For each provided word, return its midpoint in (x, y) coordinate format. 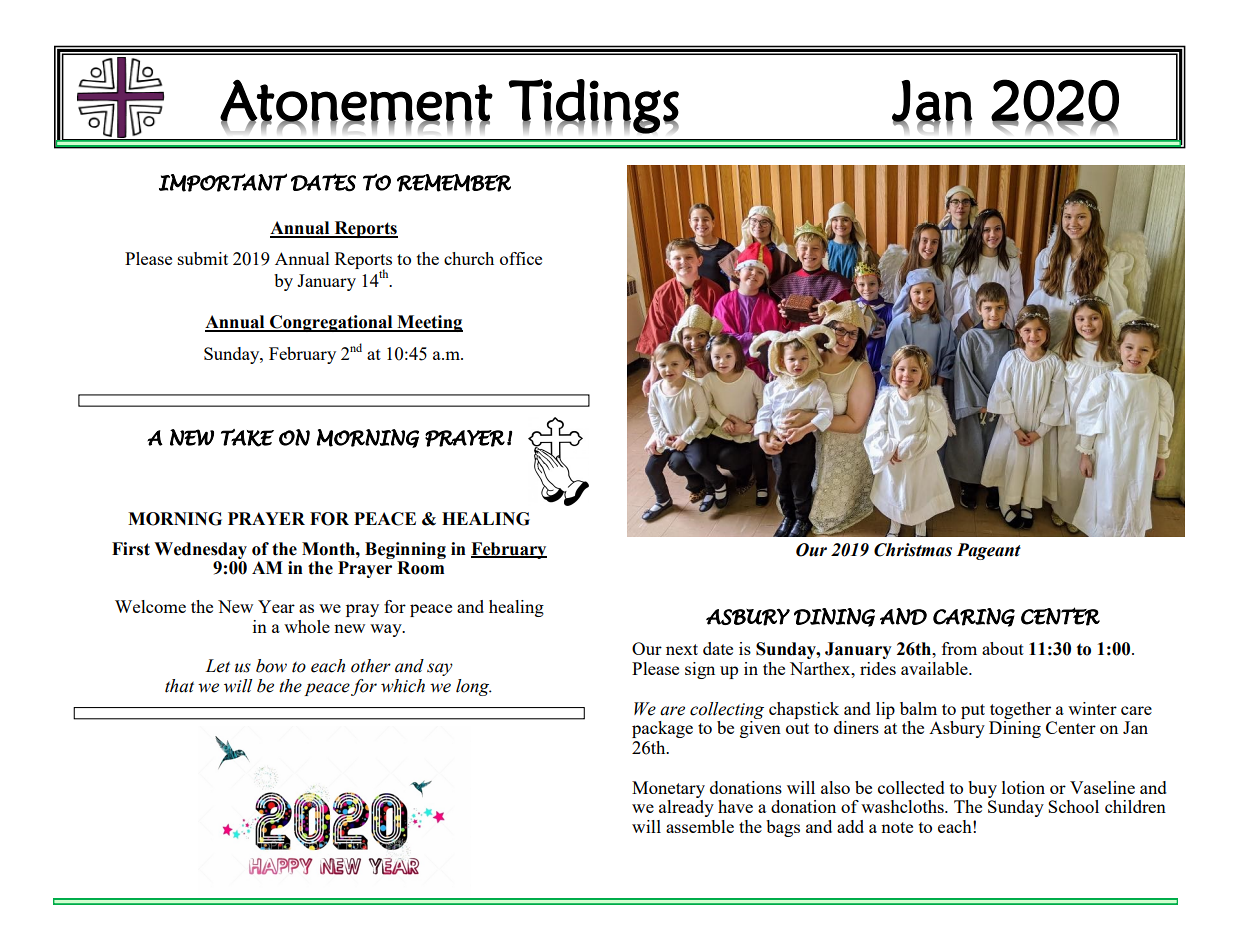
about (1003, 648)
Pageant (989, 551)
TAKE (247, 438)
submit (203, 258)
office (521, 258)
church (469, 258)
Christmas (913, 550)
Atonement (356, 101)
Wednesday (200, 550)
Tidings (594, 106)
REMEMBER (454, 183)
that (179, 686)
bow (271, 666)
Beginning (405, 550)
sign (700, 670)
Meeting (429, 323)
